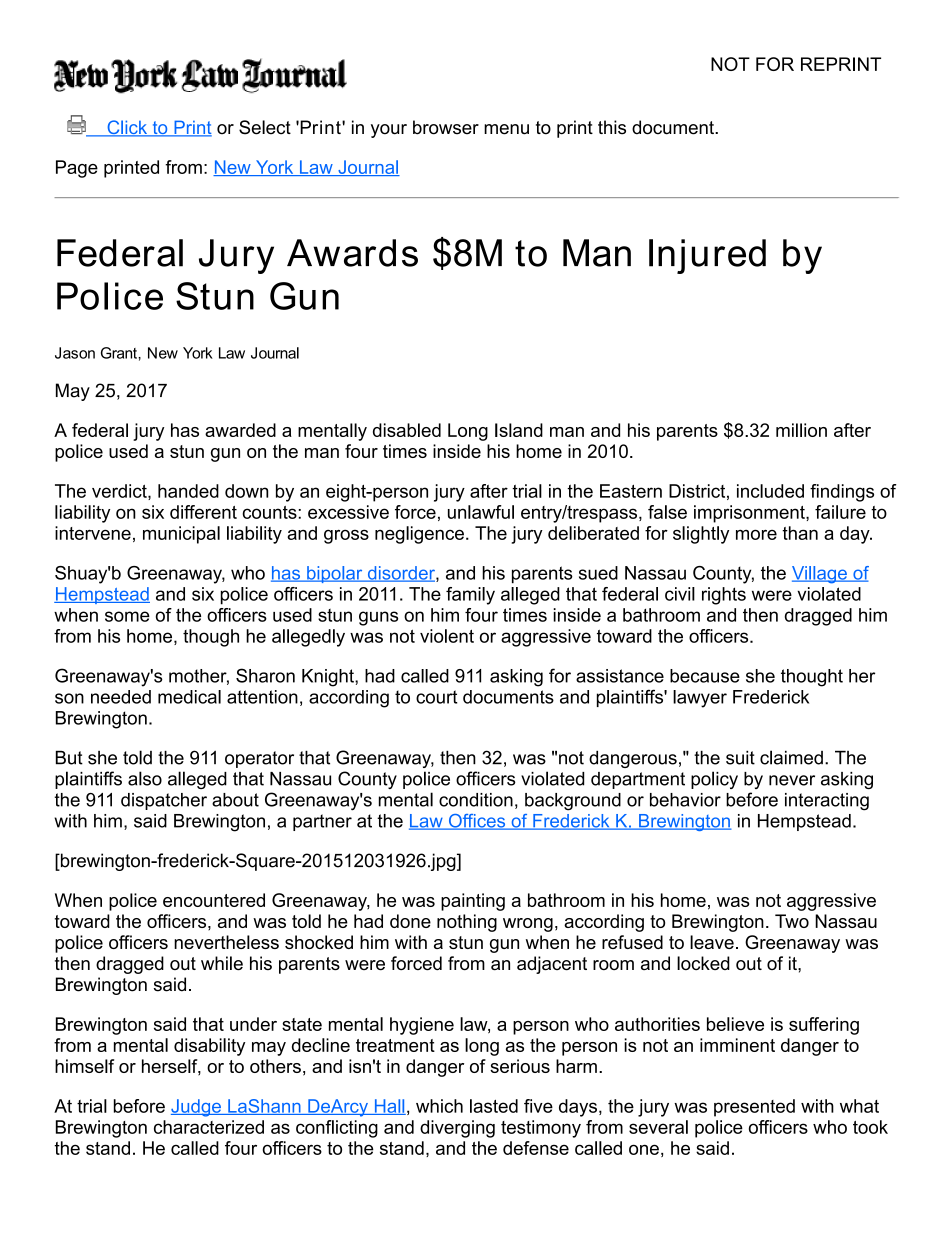  Describe the element at coordinates (197, 1108) in the screenshot. I see `Judge` at that location.
